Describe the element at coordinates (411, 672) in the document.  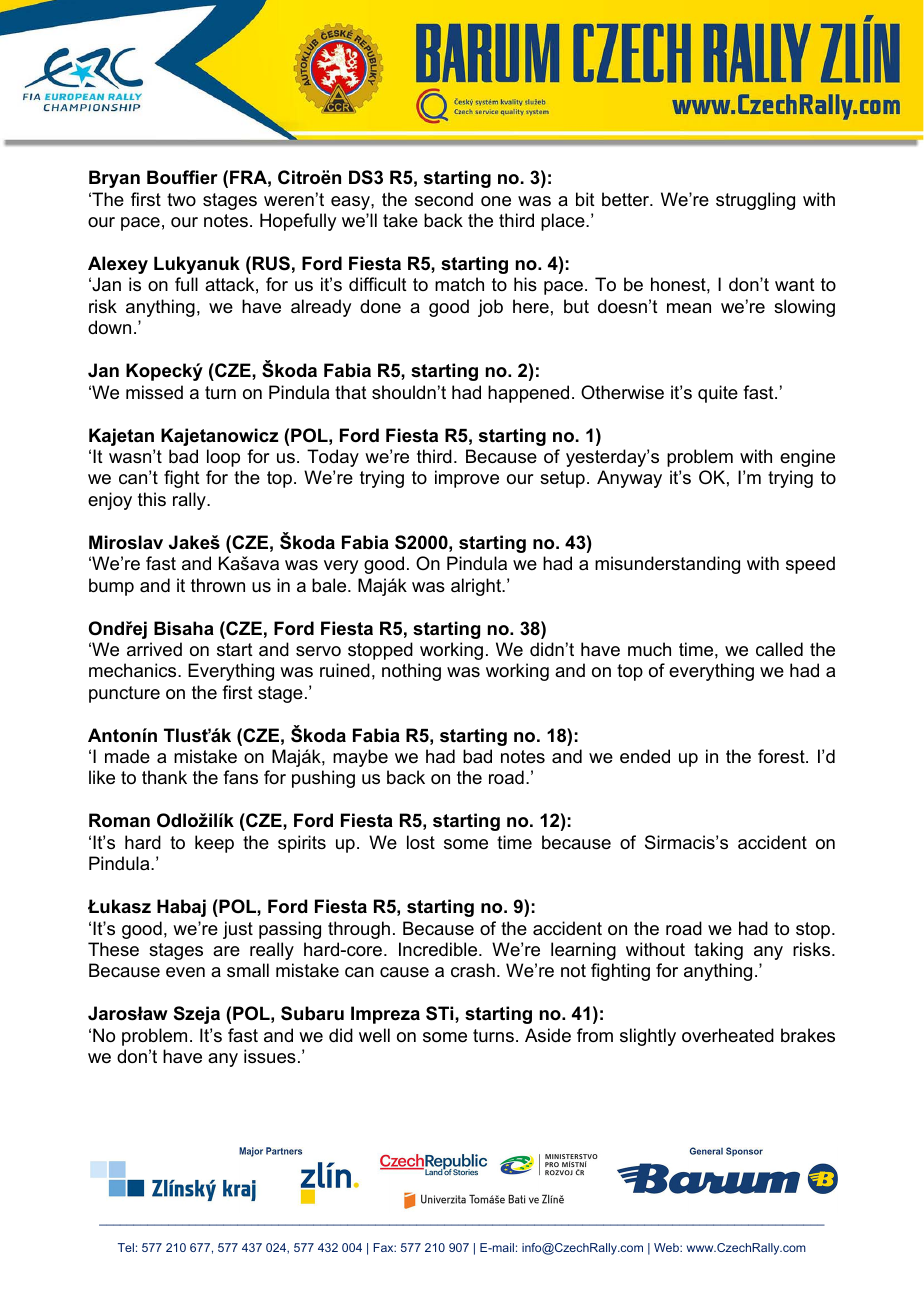
I see `nothing` at that location.
